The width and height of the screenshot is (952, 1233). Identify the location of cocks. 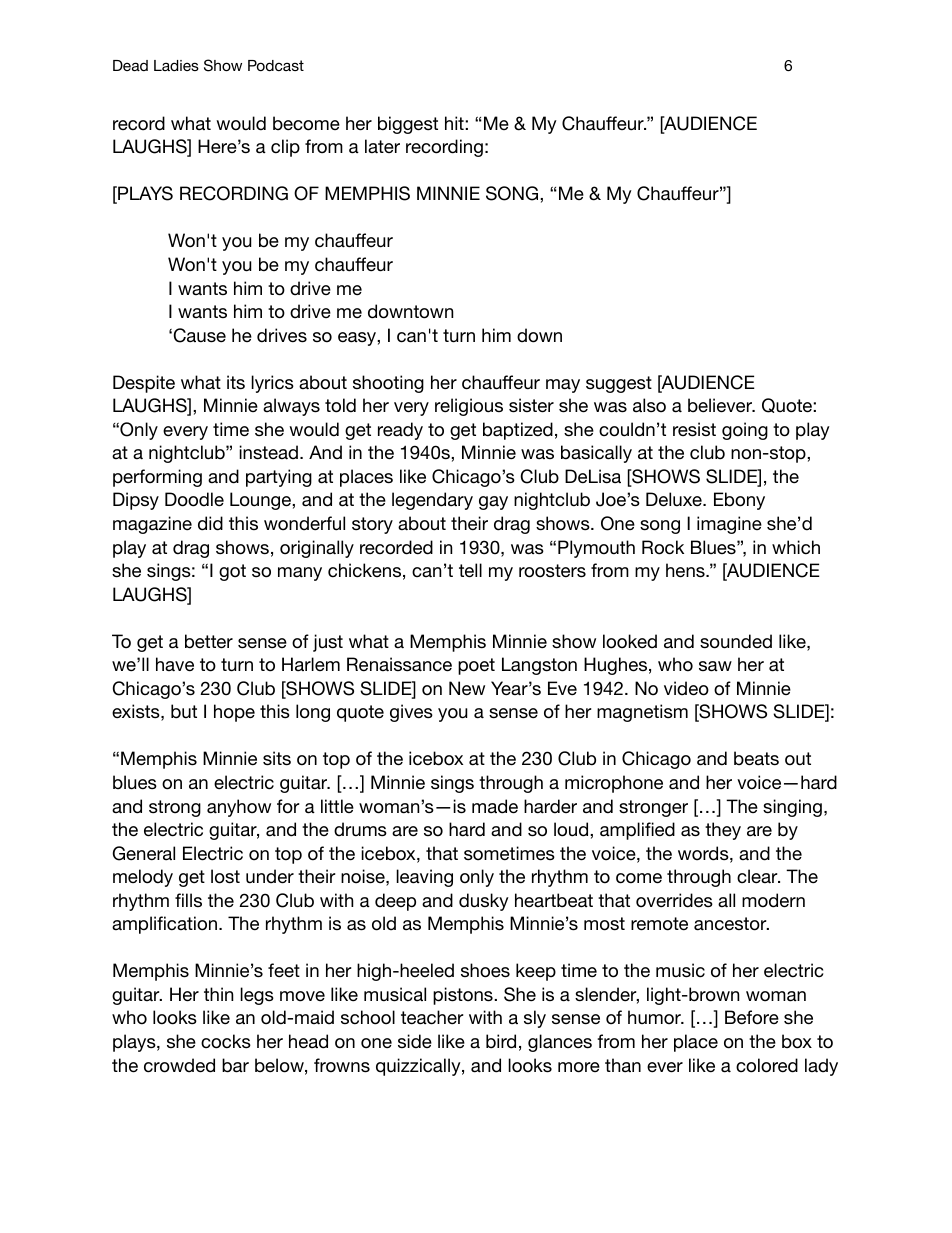
(226, 1041).
